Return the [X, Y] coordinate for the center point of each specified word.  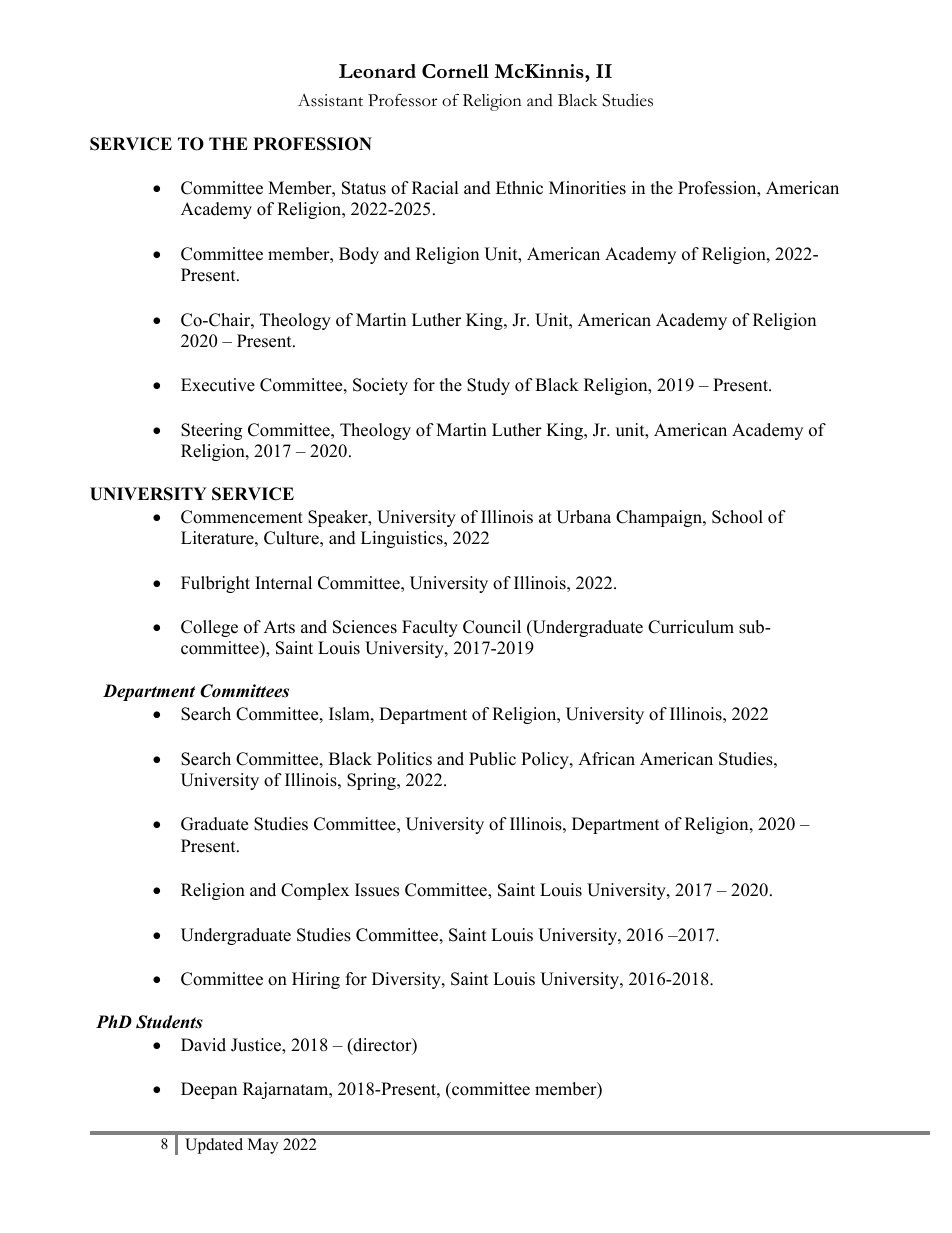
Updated [214, 1146]
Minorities [587, 188]
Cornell [455, 71]
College [209, 628]
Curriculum [691, 627]
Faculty [430, 628]
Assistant [330, 100]
